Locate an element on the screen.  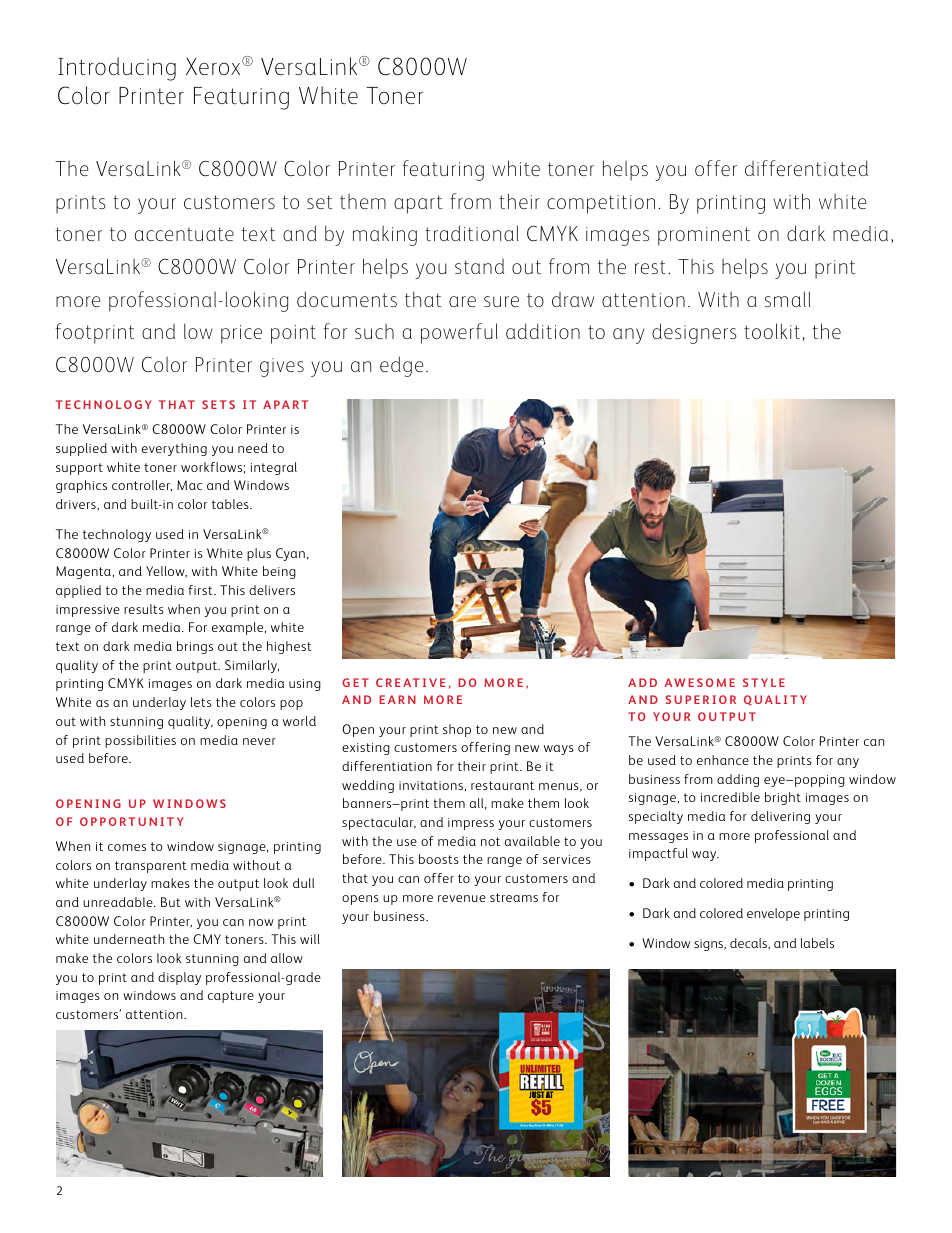
display is located at coordinates (179, 978).
